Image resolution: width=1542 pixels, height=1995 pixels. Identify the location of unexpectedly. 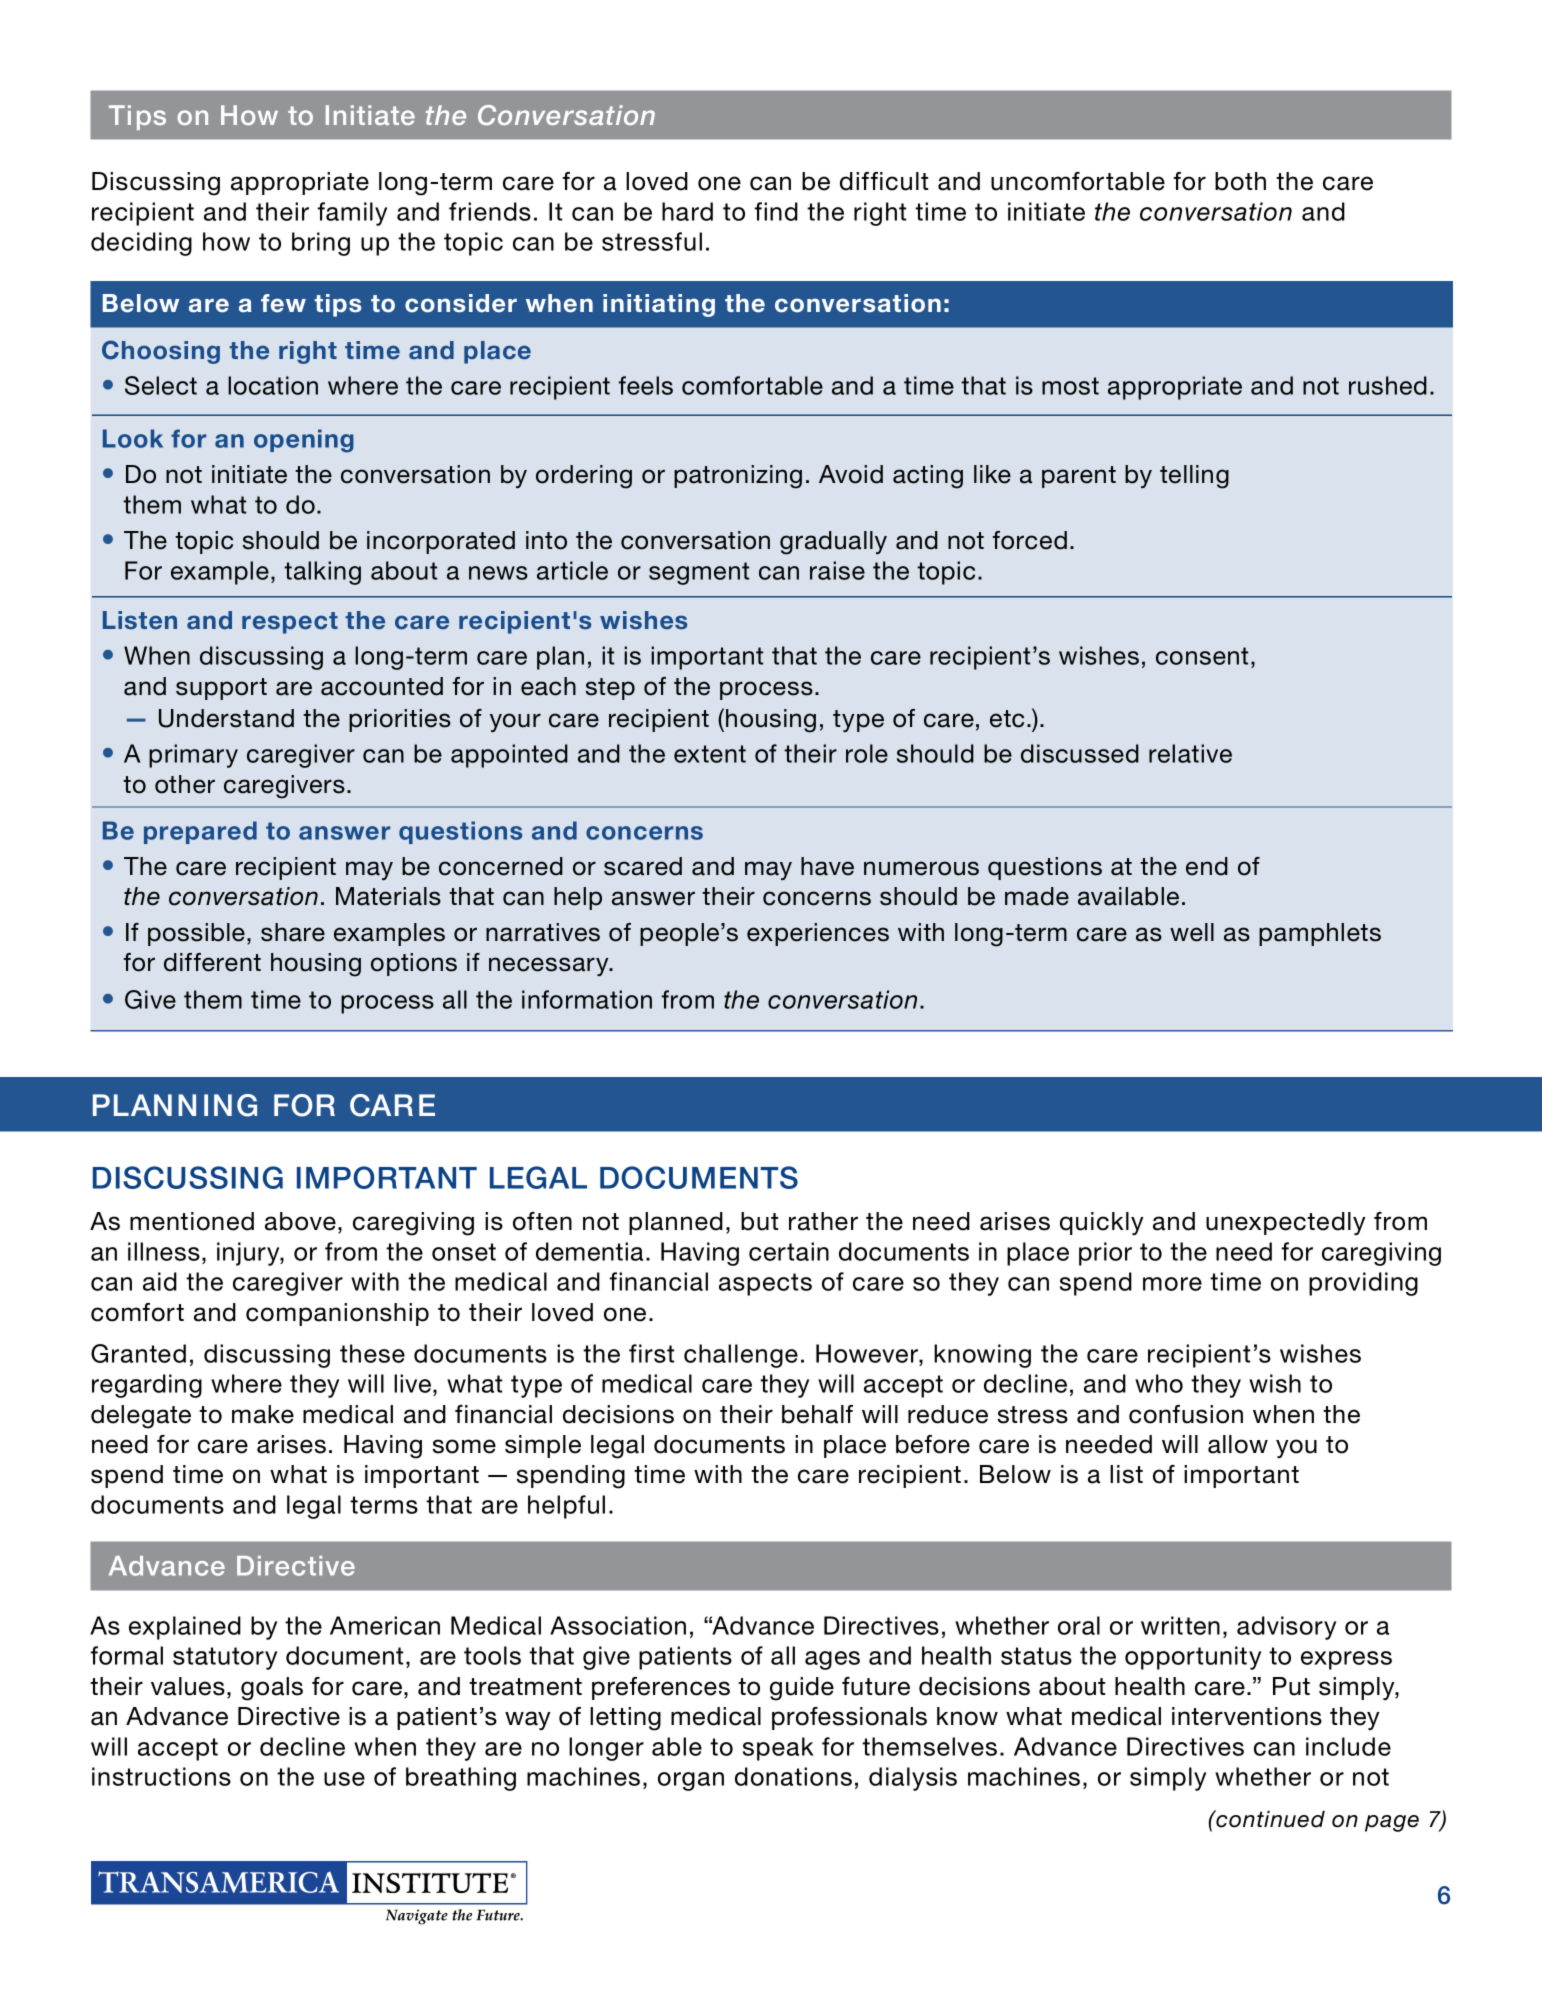
(1285, 1223).
